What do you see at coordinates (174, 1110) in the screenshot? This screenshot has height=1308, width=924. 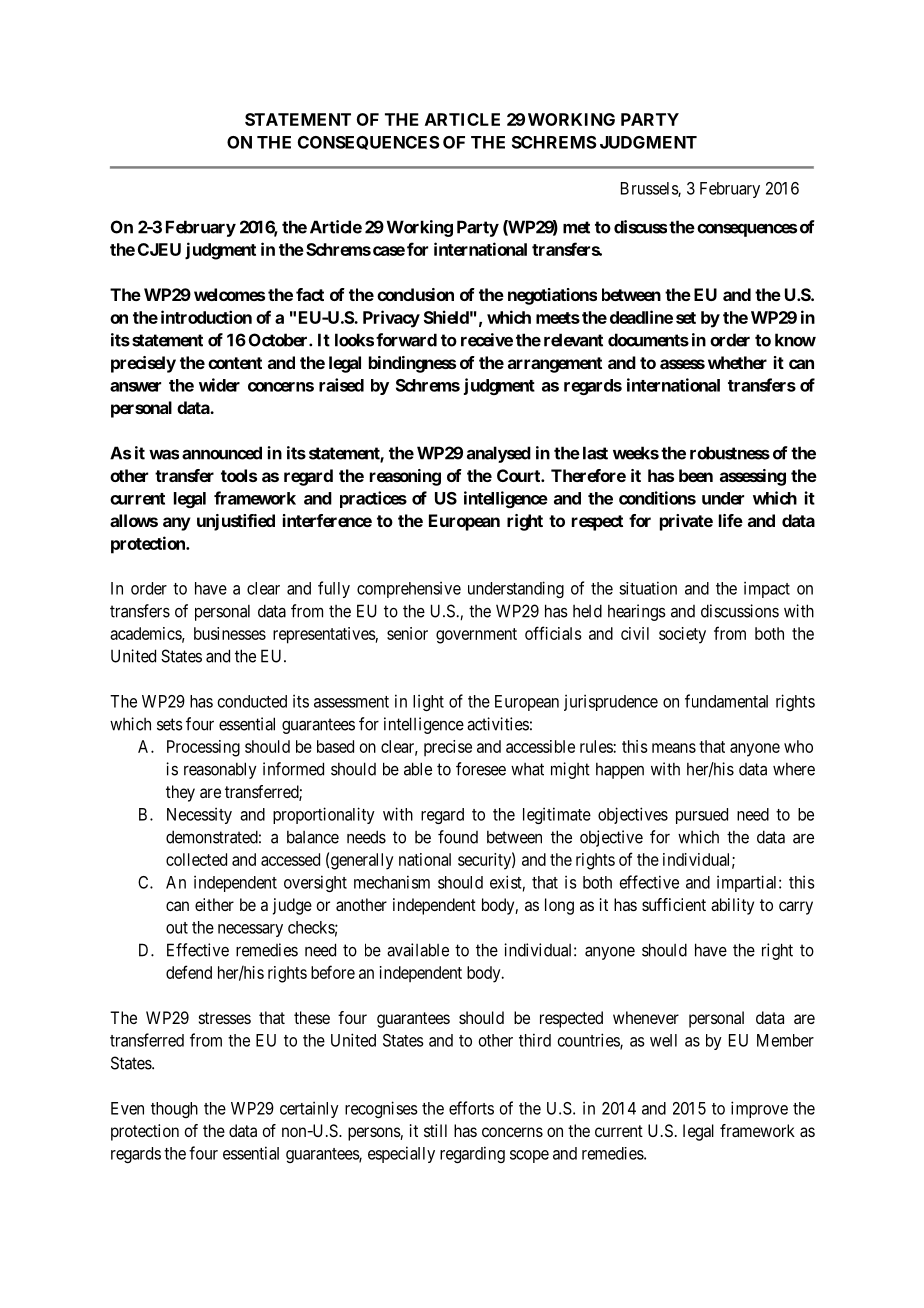 I see `though` at bounding box center [174, 1110].
